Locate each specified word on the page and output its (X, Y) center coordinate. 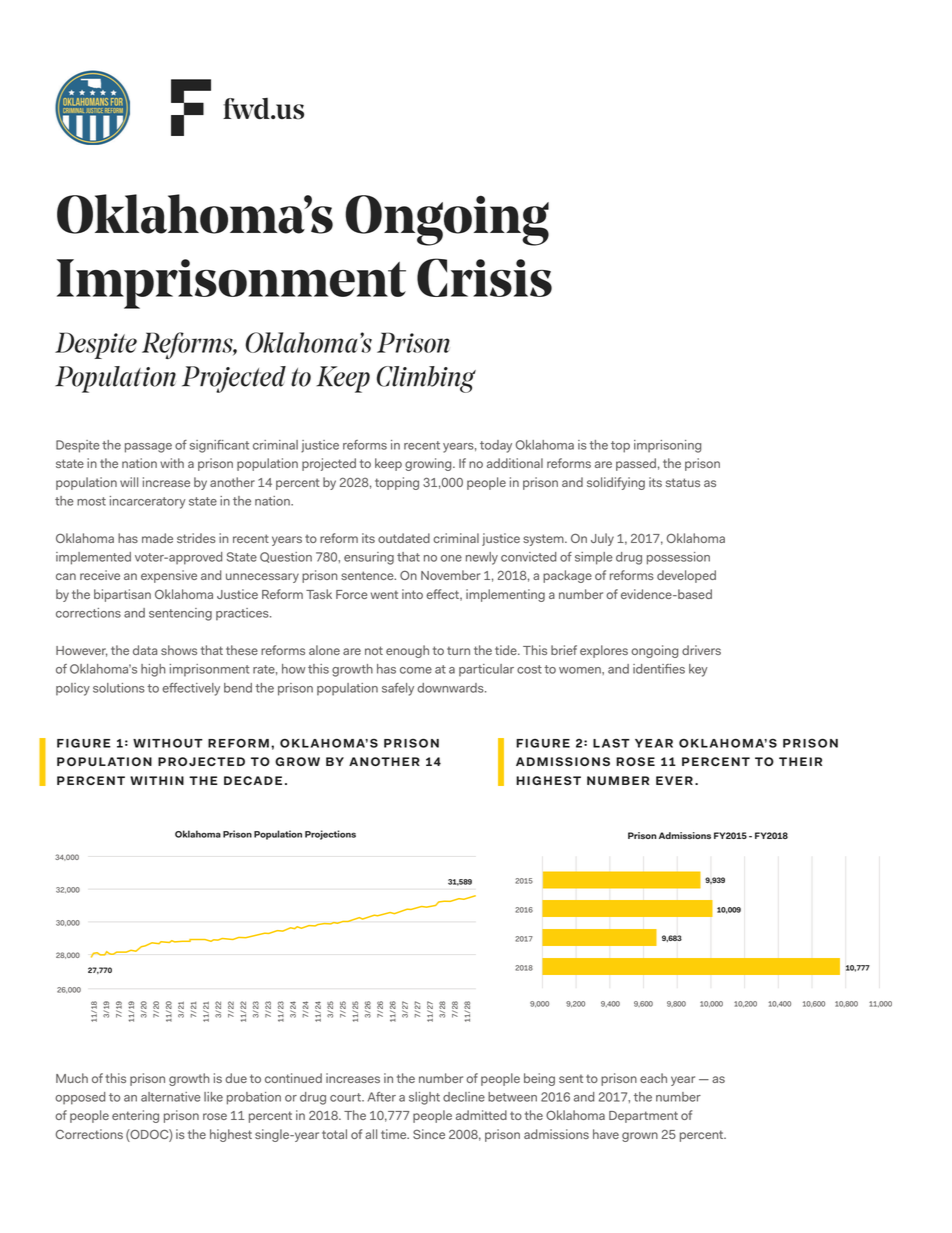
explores (604, 651)
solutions (119, 688)
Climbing (426, 379)
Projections (330, 835)
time (395, 1134)
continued (293, 1078)
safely (398, 689)
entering (135, 1116)
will (129, 482)
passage (148, 448)
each (653, 1078)
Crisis (484, 277)
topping (397, 483)
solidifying (616, 483)
